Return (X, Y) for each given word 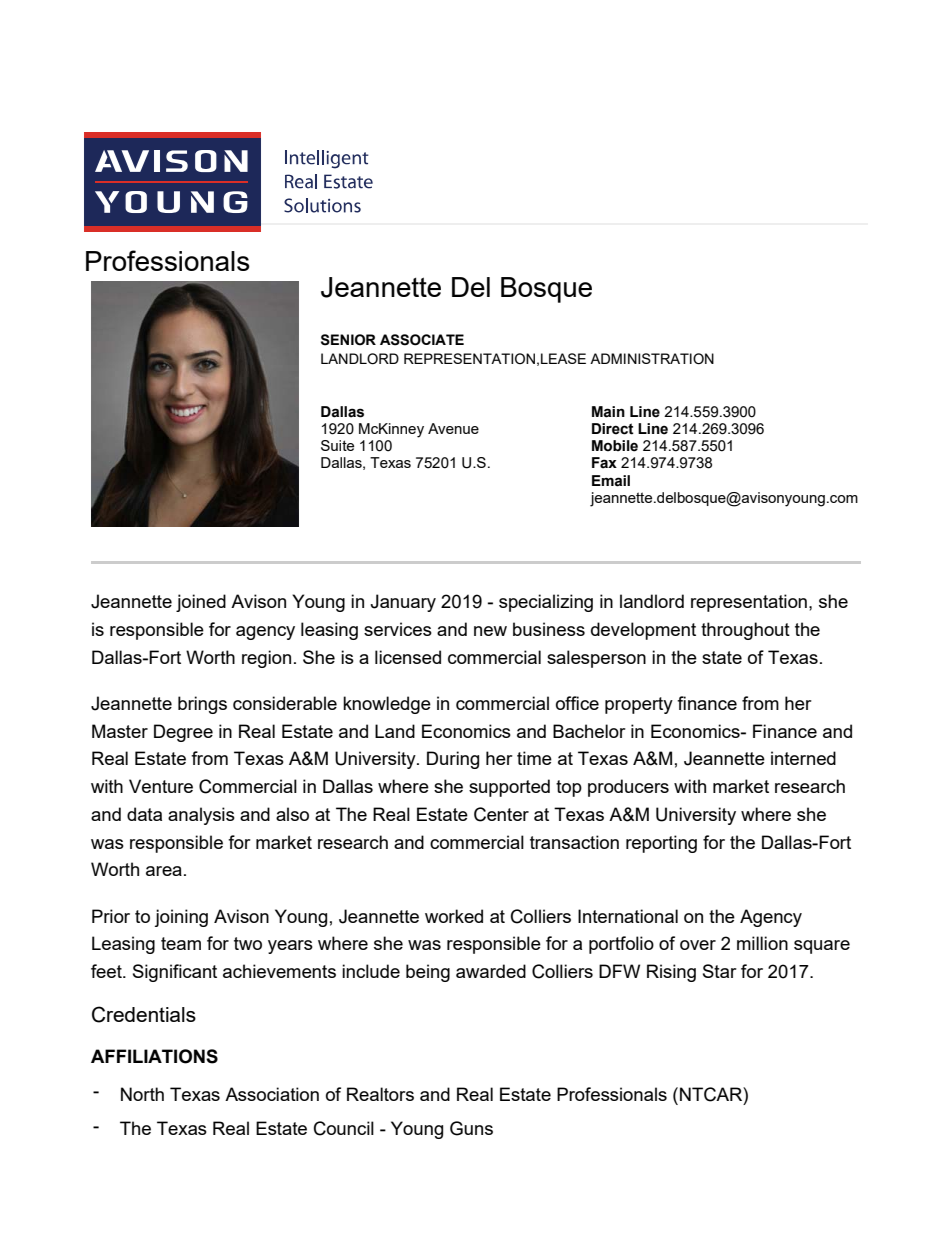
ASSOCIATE (422, 340)
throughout (745, 631)
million (762, 943)
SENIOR (348, 340)
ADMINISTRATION (652, 359)
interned (803, 758)
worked (454, 916)
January (403, 603)
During (453, 760)
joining (181, 918)
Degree (183, 733)
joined (201, 603)
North (142, 1094)
